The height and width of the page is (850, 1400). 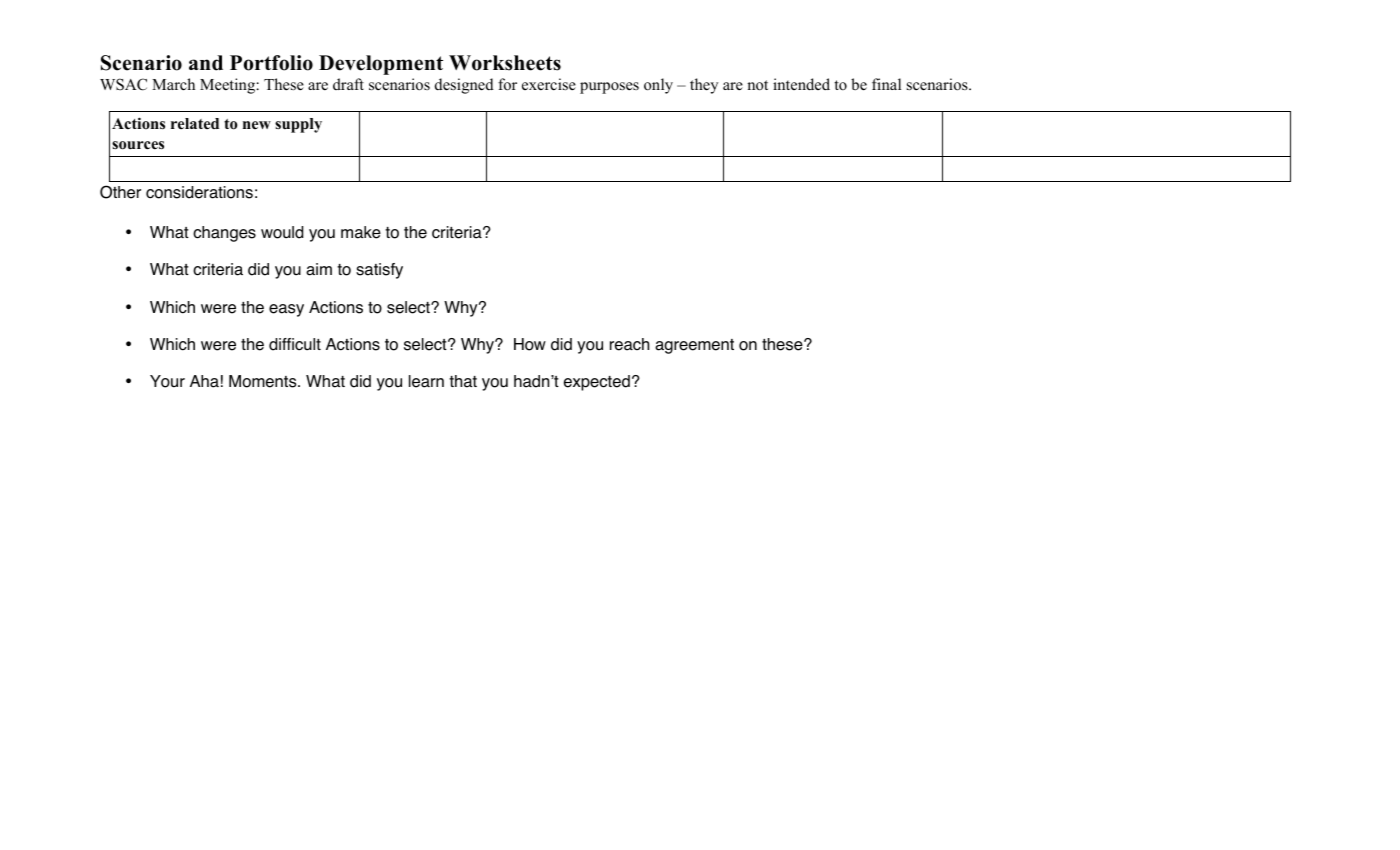 What do you see at coordinates (224, 234) in the page?
I see `changes` at bounding box center [224, 234].
